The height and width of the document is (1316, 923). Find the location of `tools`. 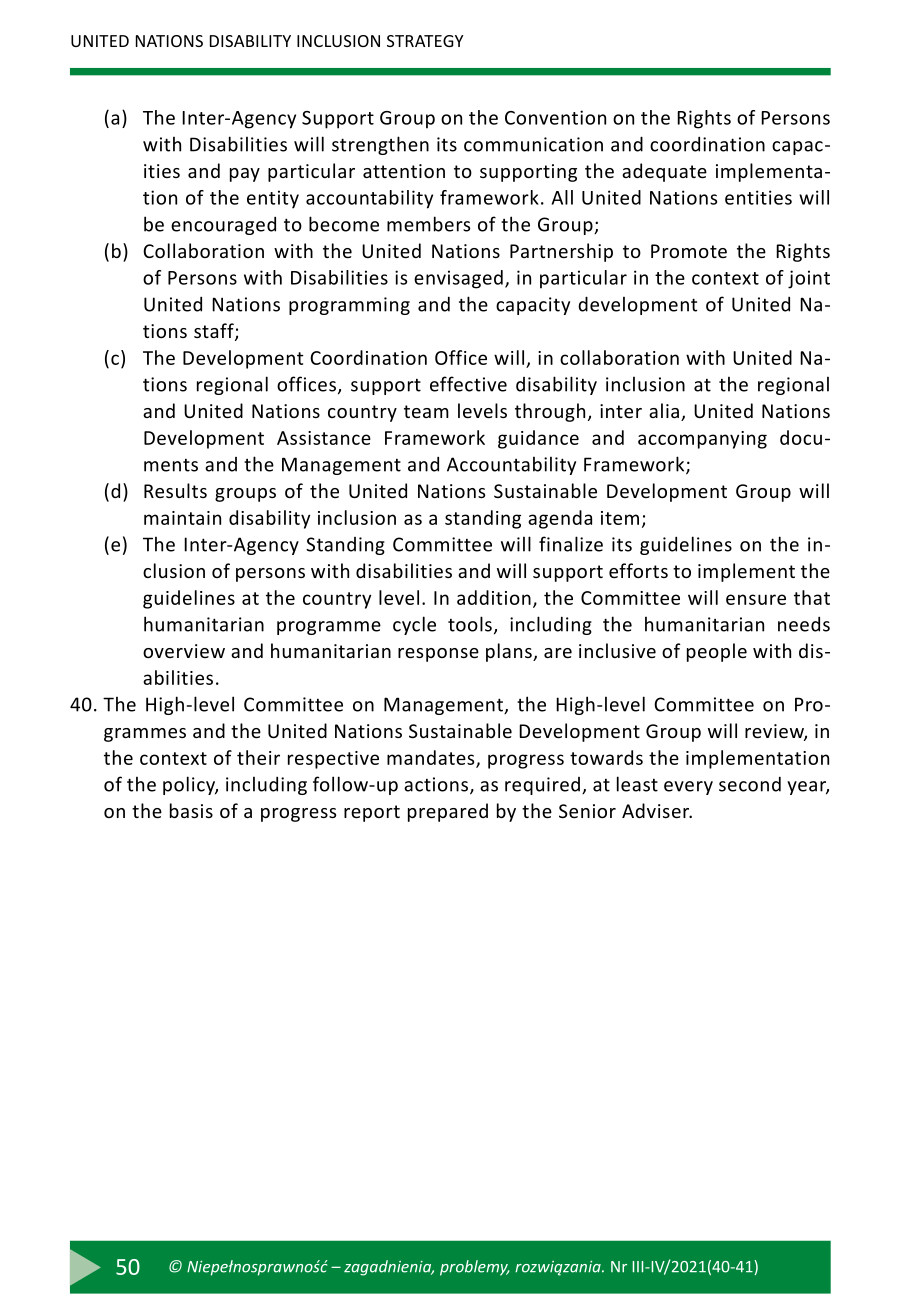

tools is located at coordinates (470, 624).
